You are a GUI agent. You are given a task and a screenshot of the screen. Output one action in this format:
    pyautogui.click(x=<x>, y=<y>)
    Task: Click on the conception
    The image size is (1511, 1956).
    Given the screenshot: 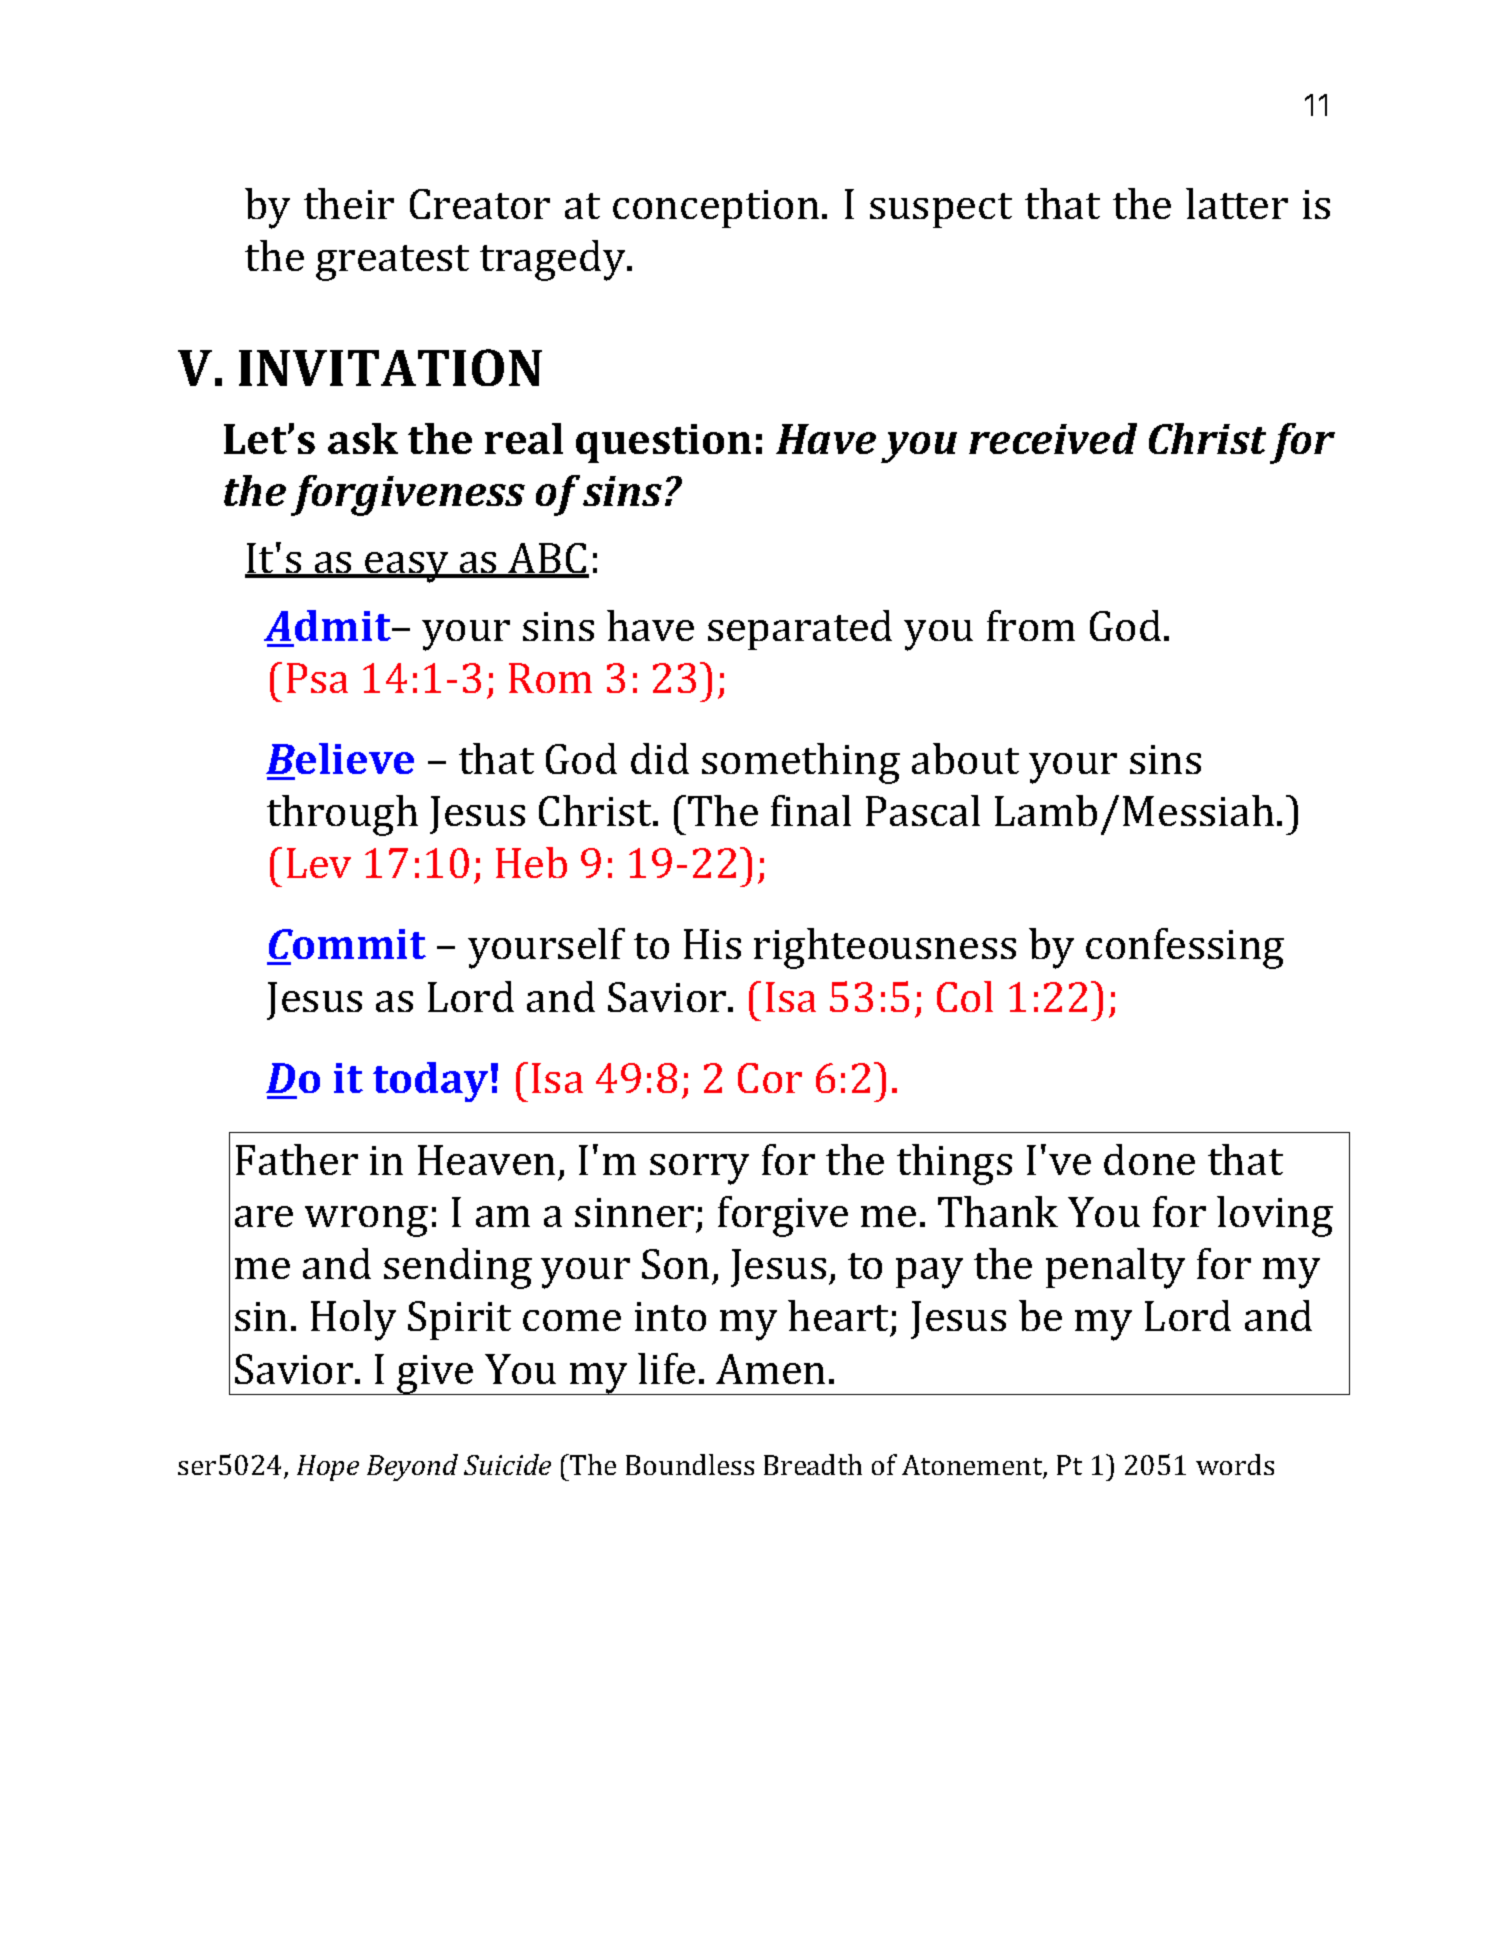 What is the action you would take?
    pyautogui.click(x=716, y=209)
